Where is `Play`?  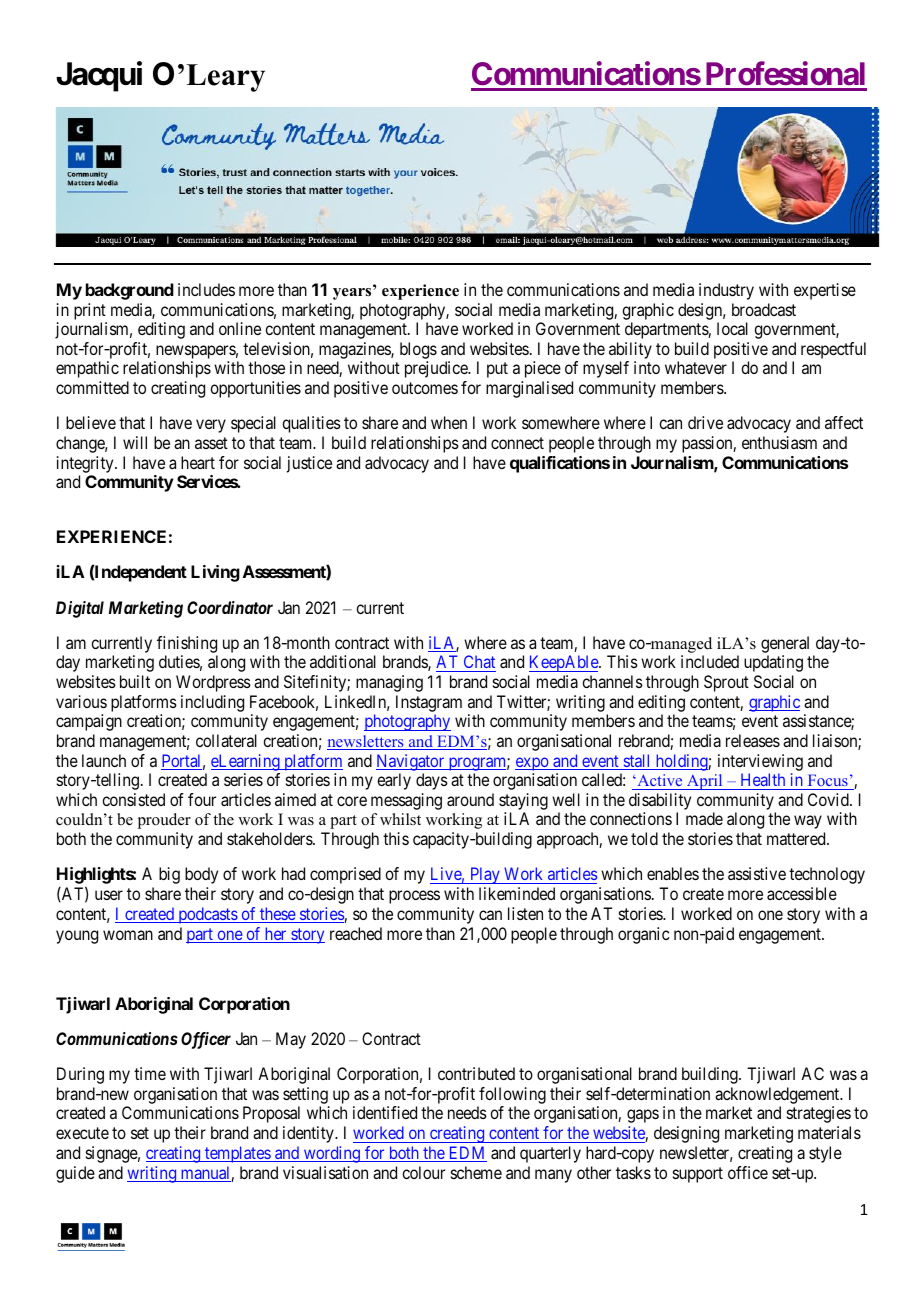 Play is located at coordinates (485, 875).
